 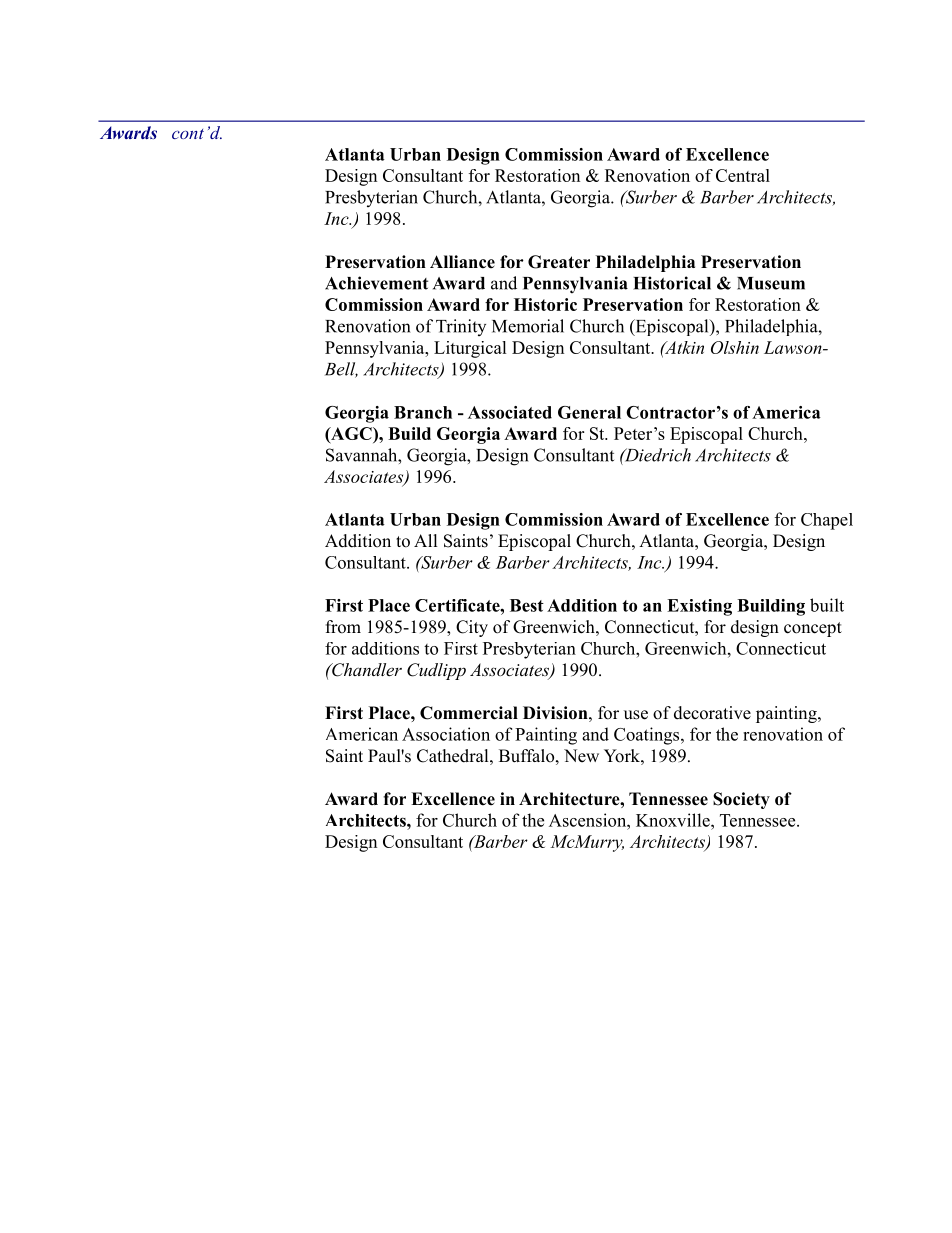 I want to click on Branch, so click(x=423, y=412).
